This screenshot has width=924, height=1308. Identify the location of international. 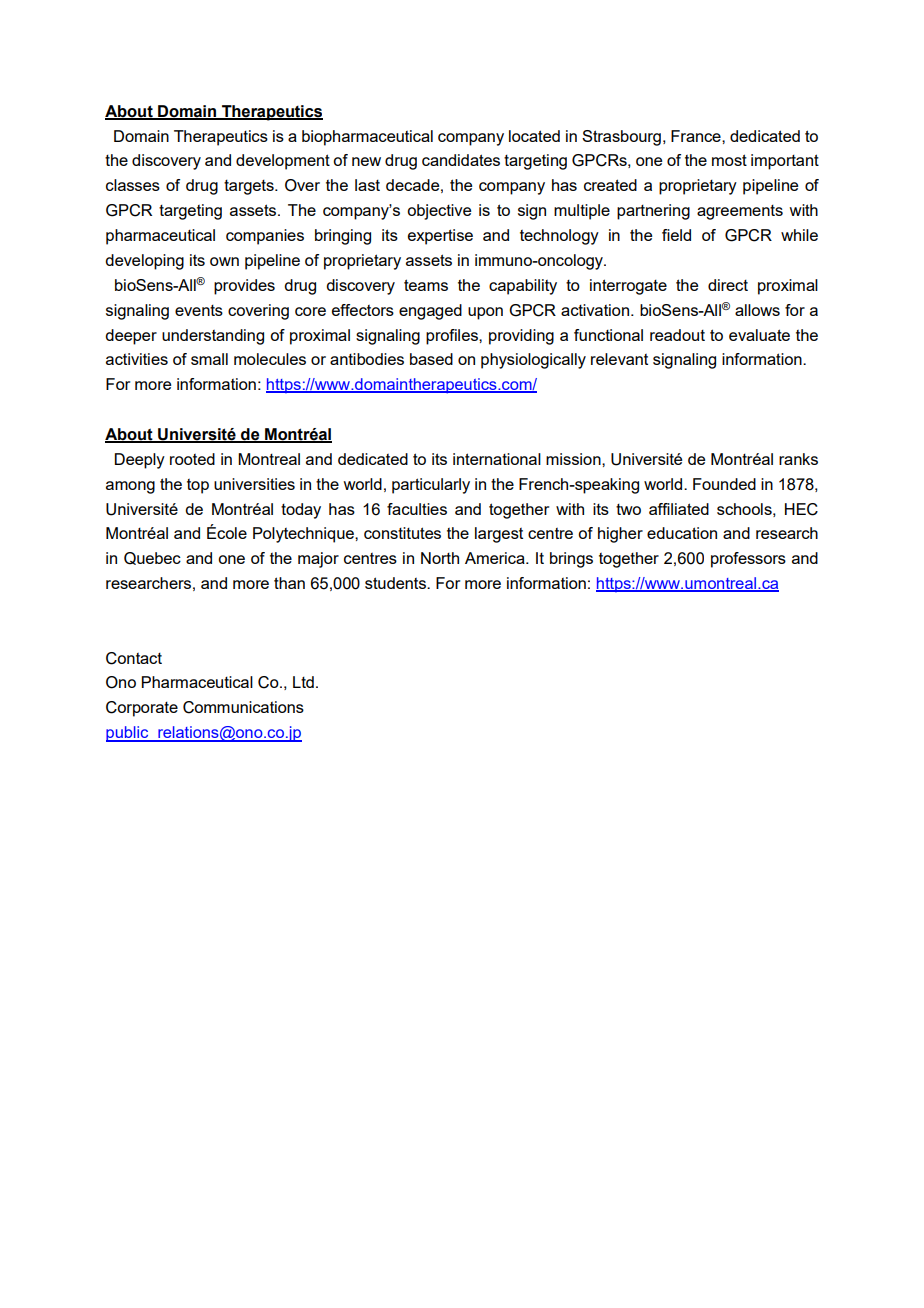
(497, 459).
